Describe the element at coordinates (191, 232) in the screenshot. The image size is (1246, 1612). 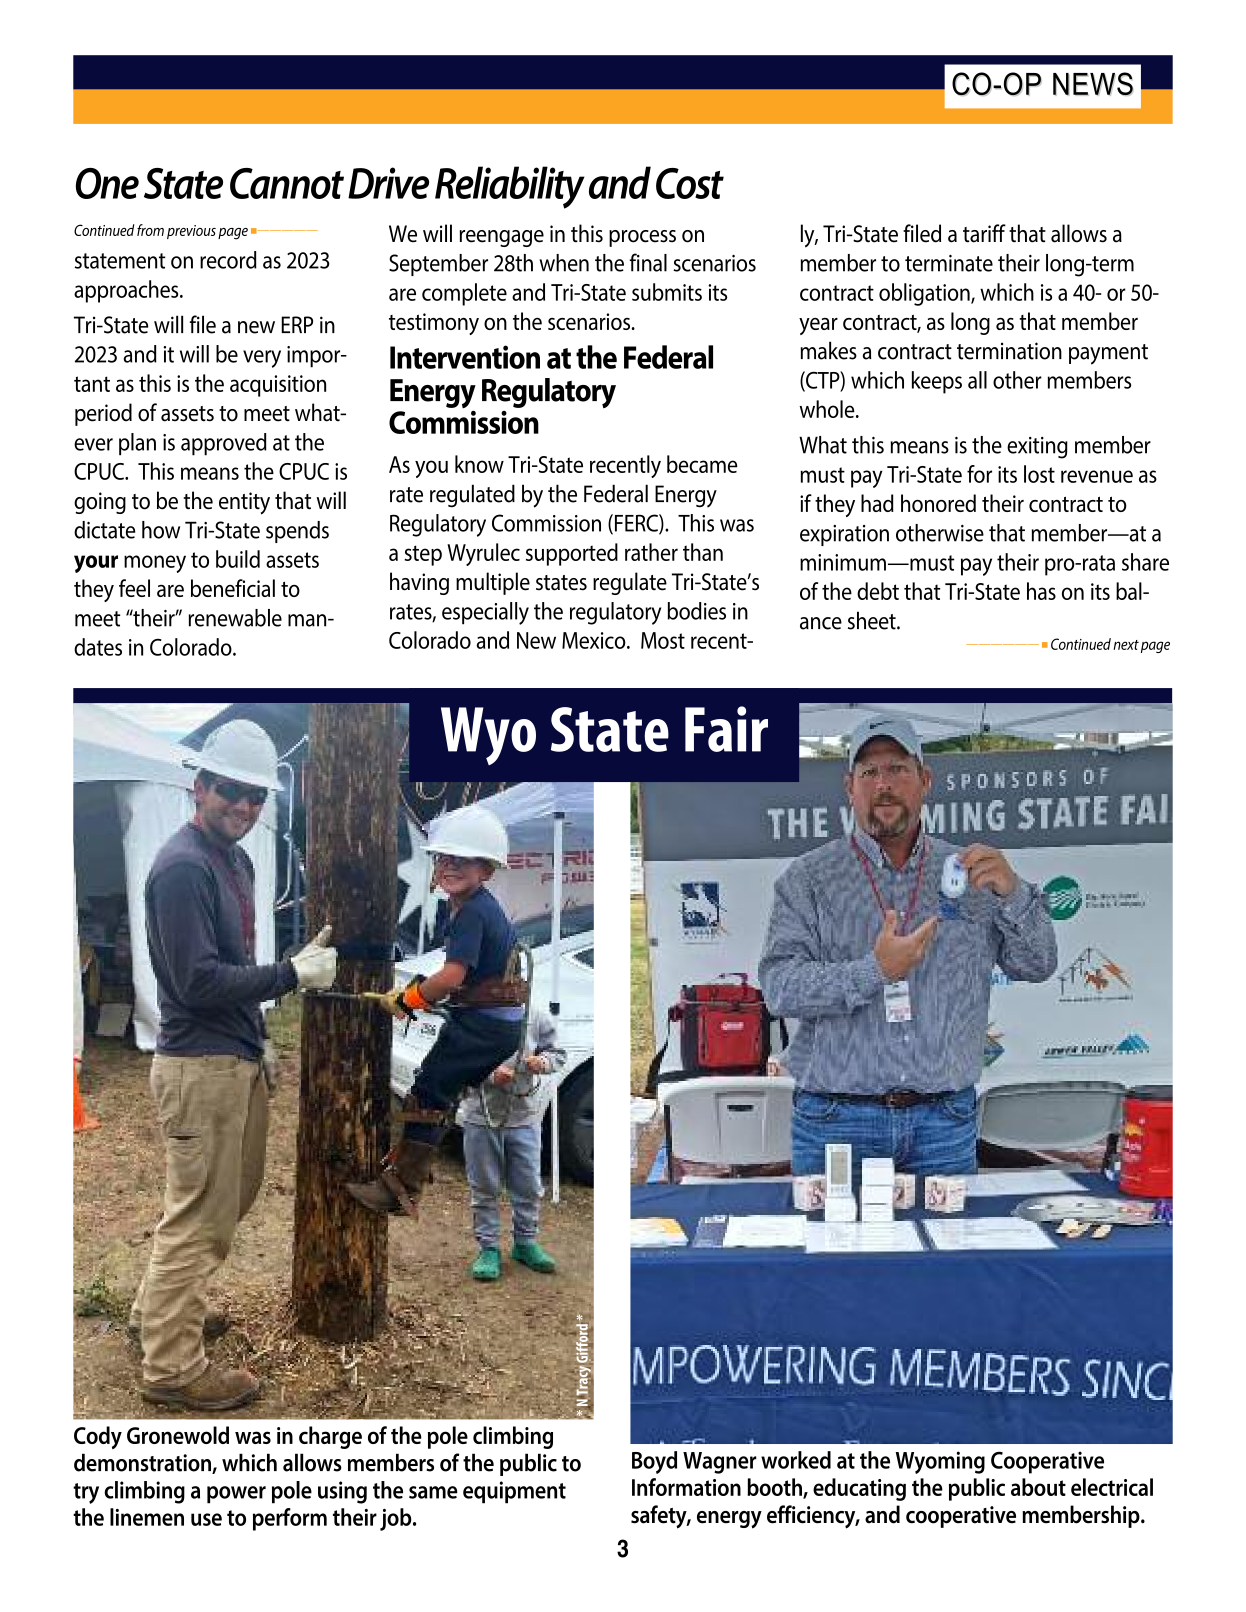
I see `previous` at that location.
